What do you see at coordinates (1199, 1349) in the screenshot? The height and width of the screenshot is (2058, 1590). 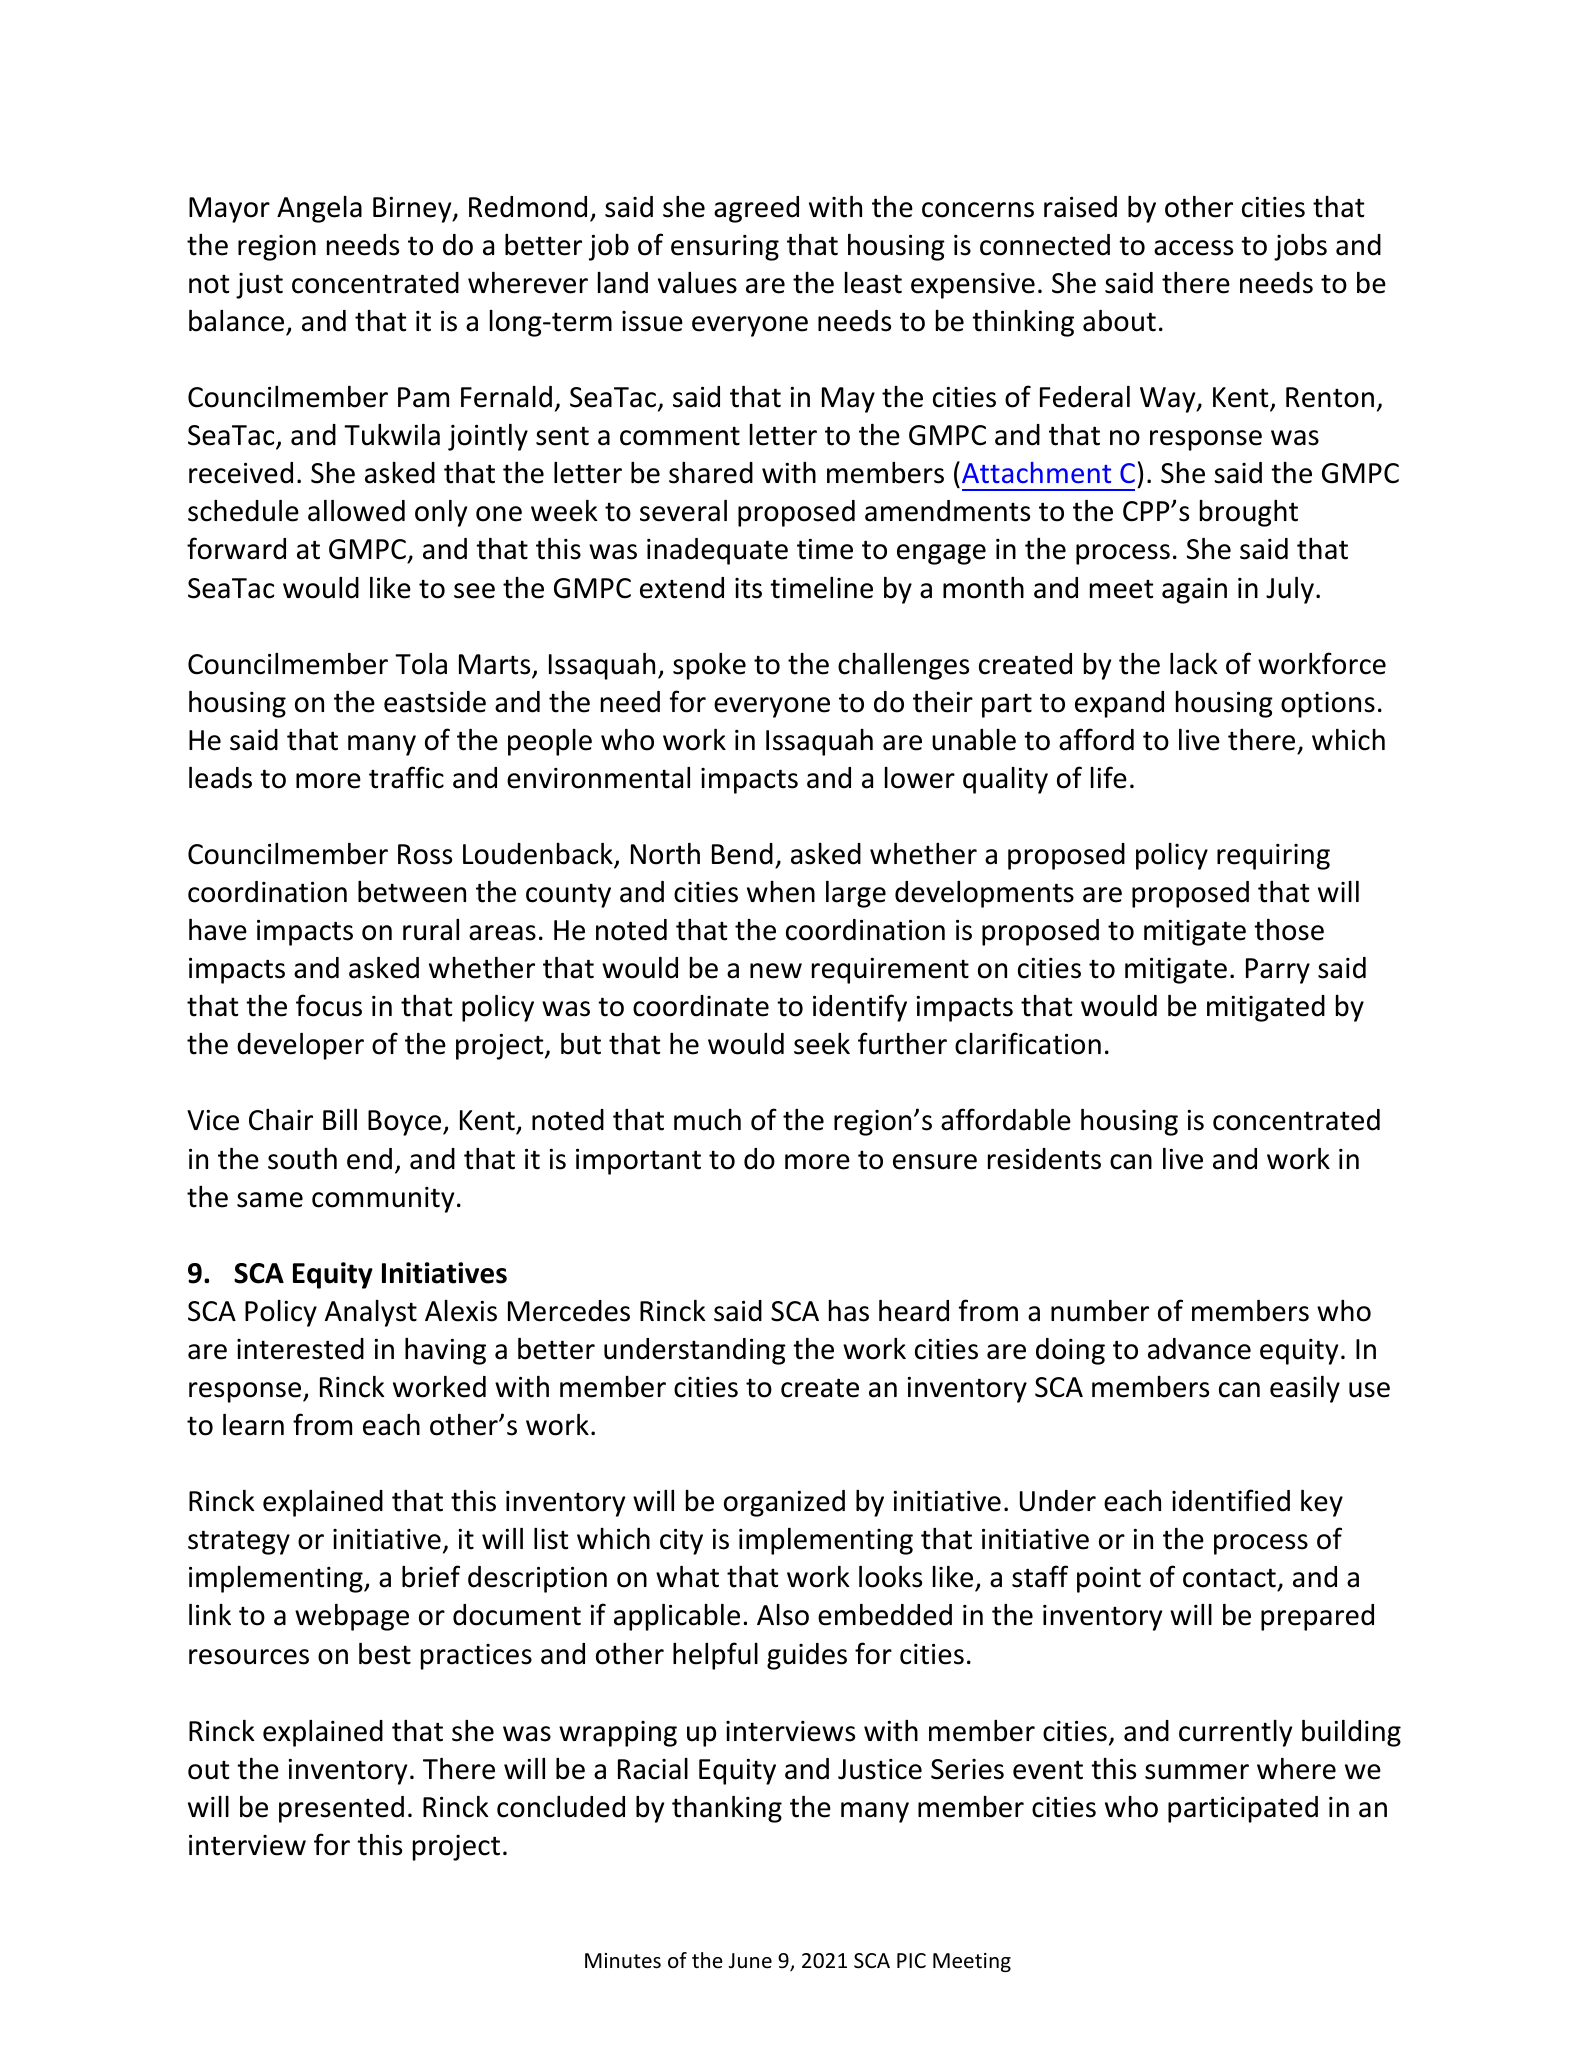 I see `advance` at bounding box center [1199, 1349].
